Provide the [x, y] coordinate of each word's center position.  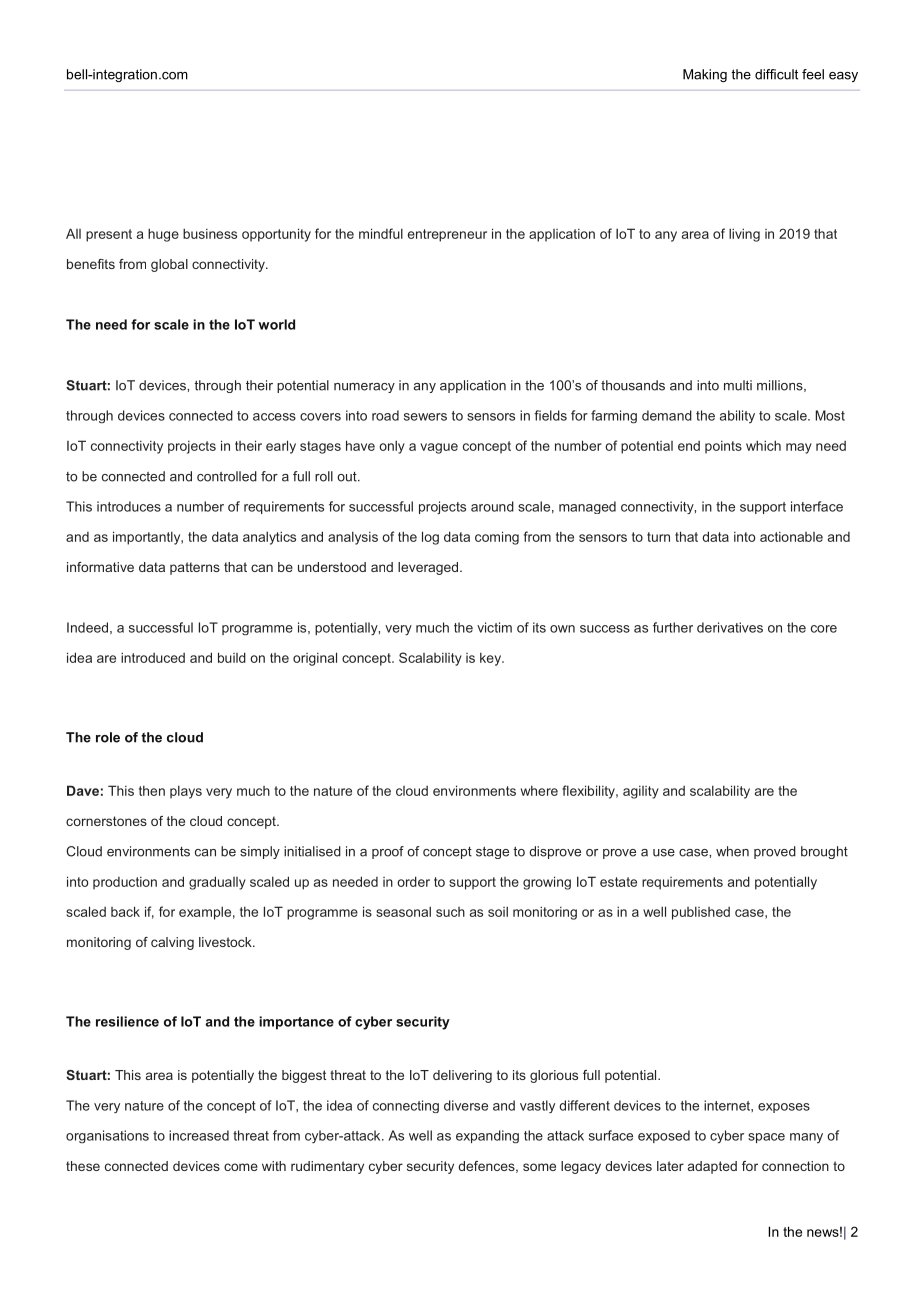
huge [163, 235]
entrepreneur [447, 235]
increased [199, 1135]
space [766, 1138]
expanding [487, 1137]
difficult [776, 74]
